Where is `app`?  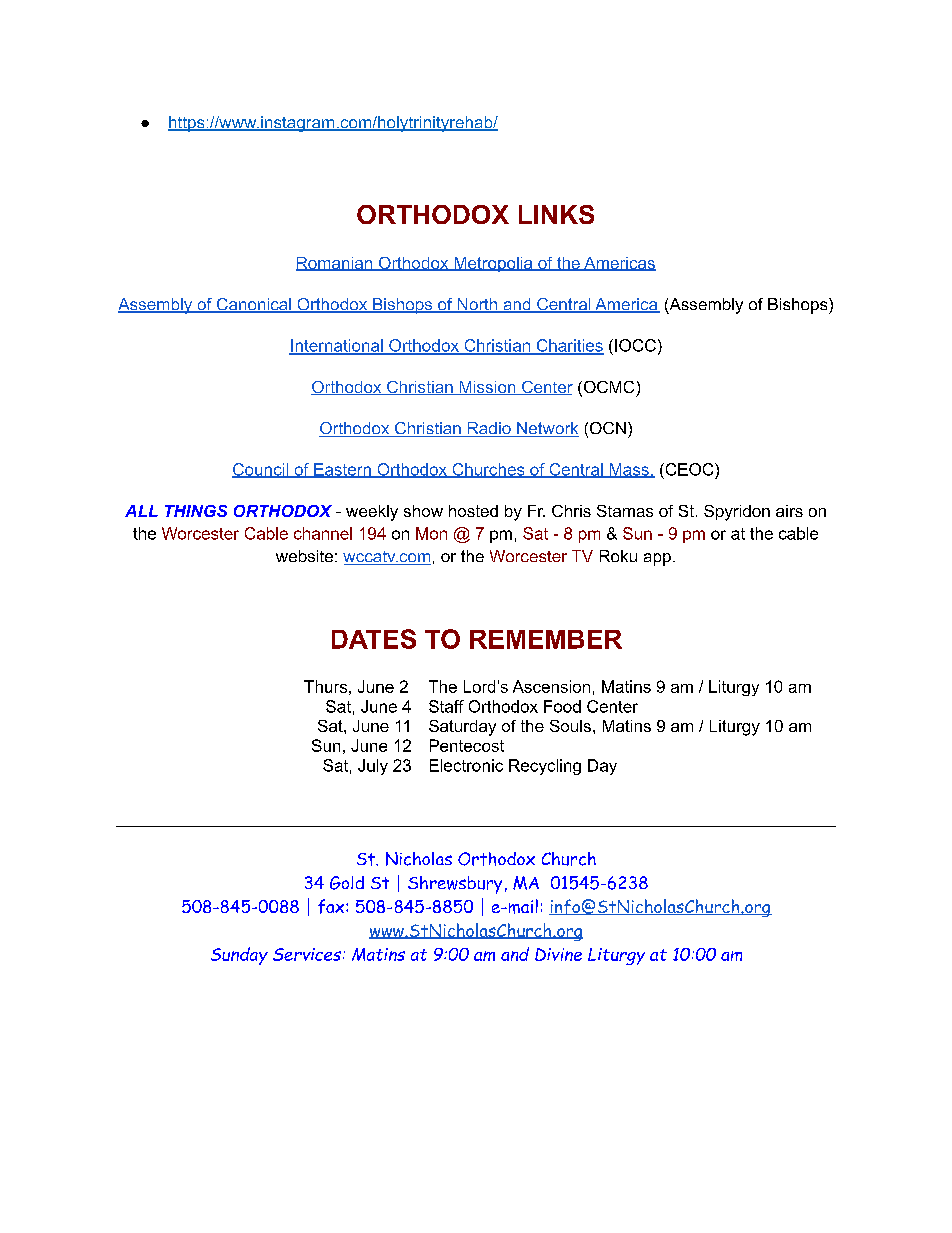 app is located at coordinates (657, 559).
